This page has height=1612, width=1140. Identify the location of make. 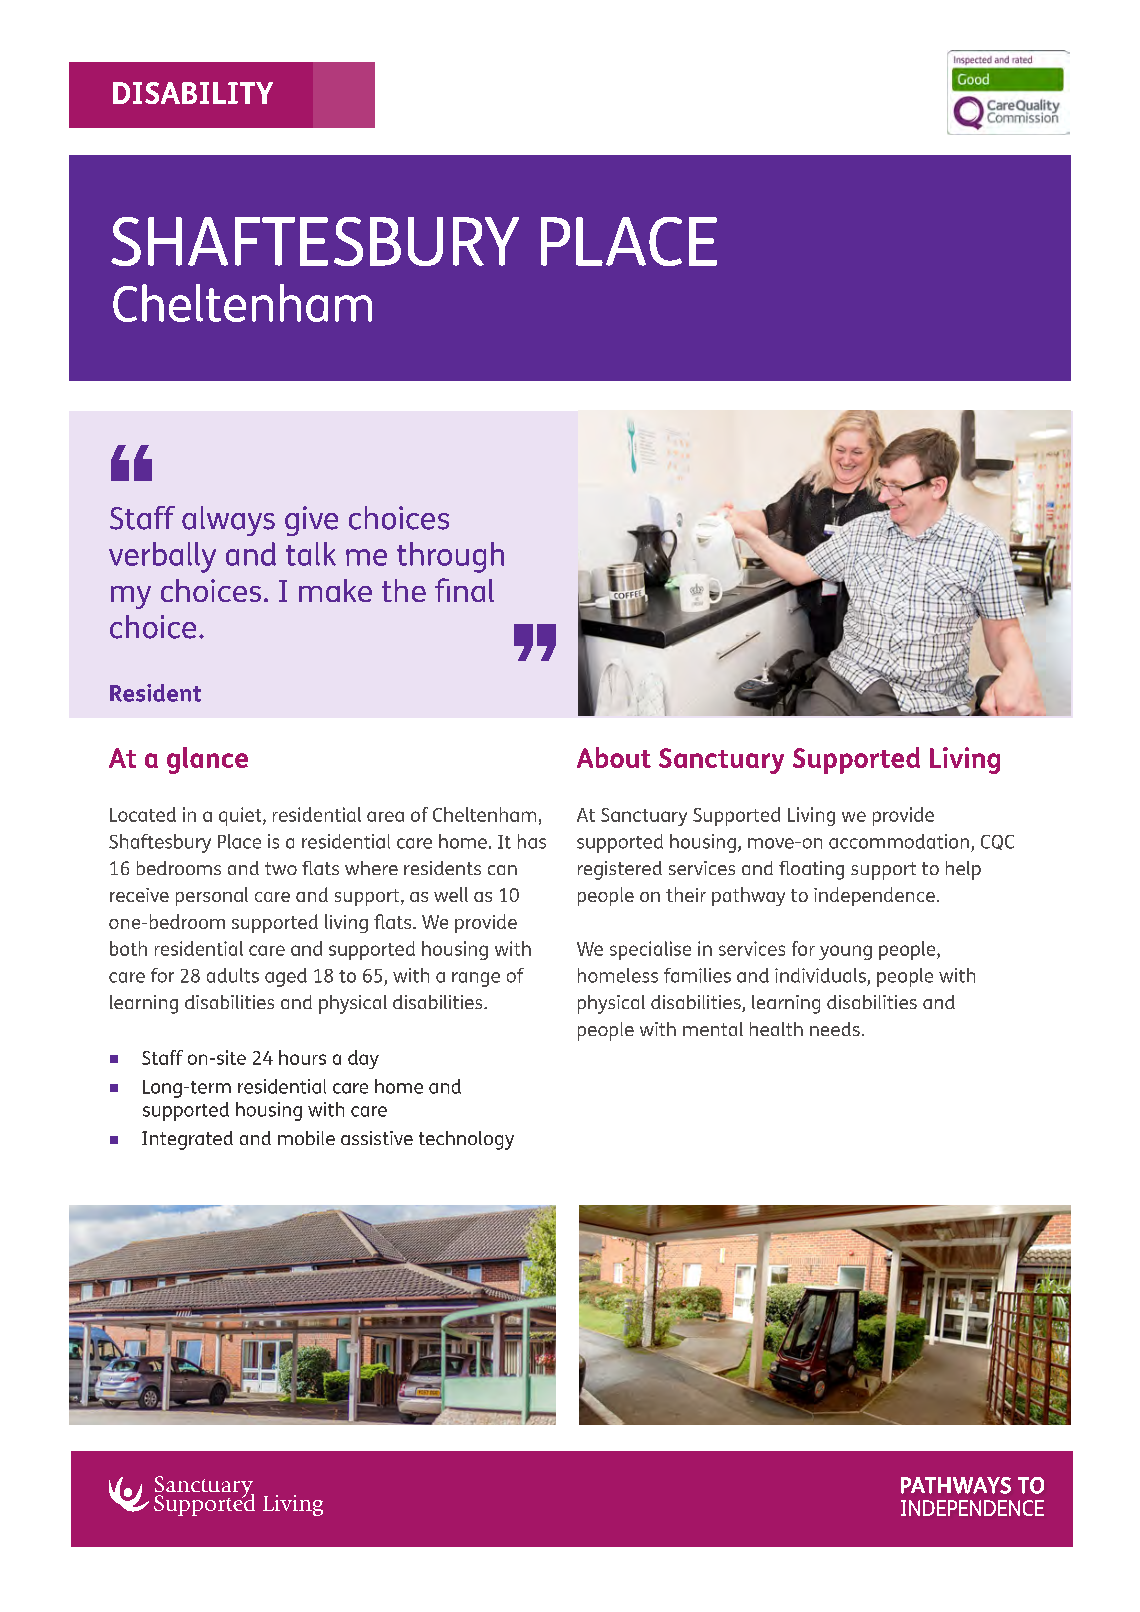
(335, 590).
